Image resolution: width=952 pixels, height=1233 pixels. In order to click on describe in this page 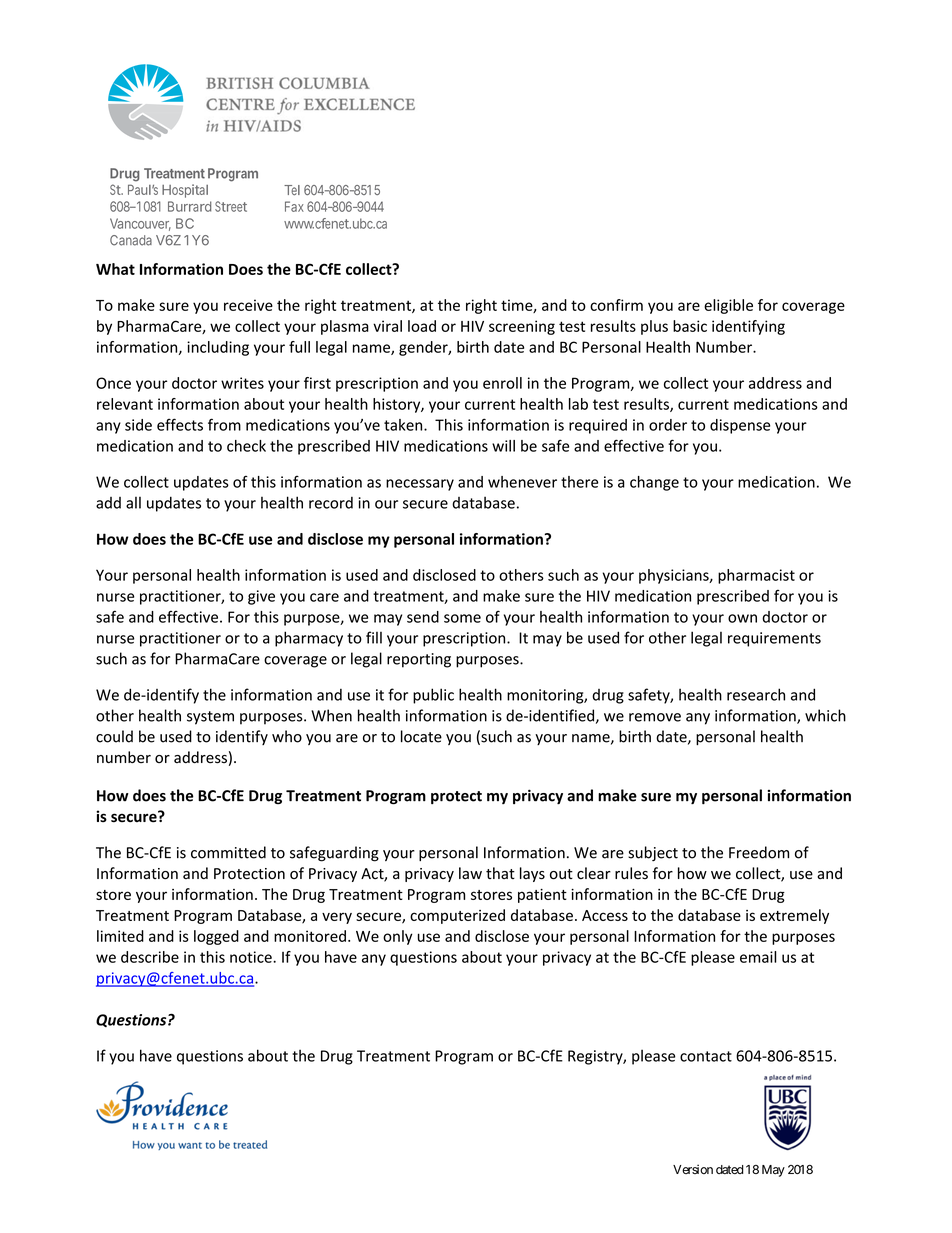, I will do `click(150, 957)`.
